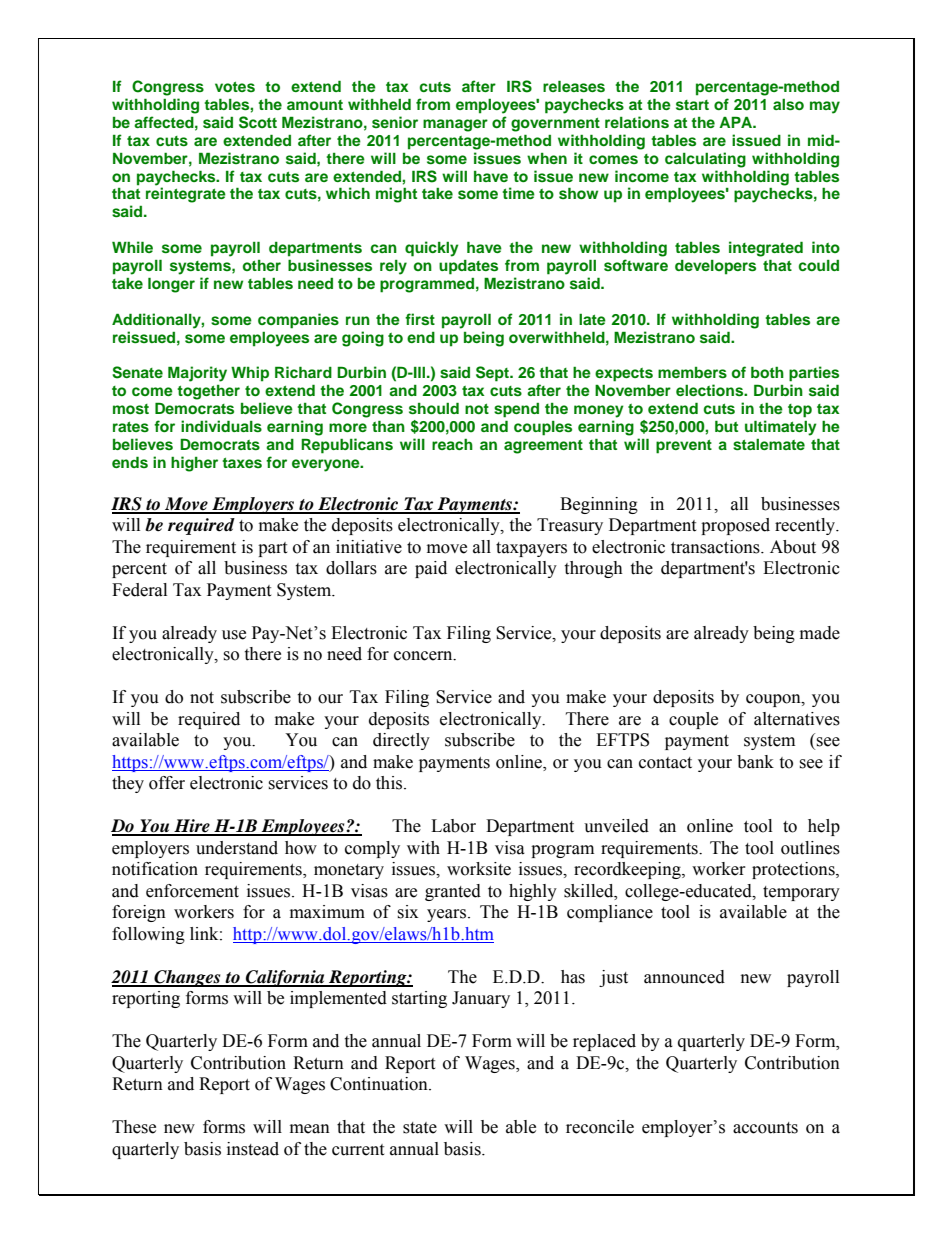 Image resolution: width=952 pixels, height=1233 pixels. Describe the element at coordinates (767, 372) in the screenshot. I see `both` at that location.
